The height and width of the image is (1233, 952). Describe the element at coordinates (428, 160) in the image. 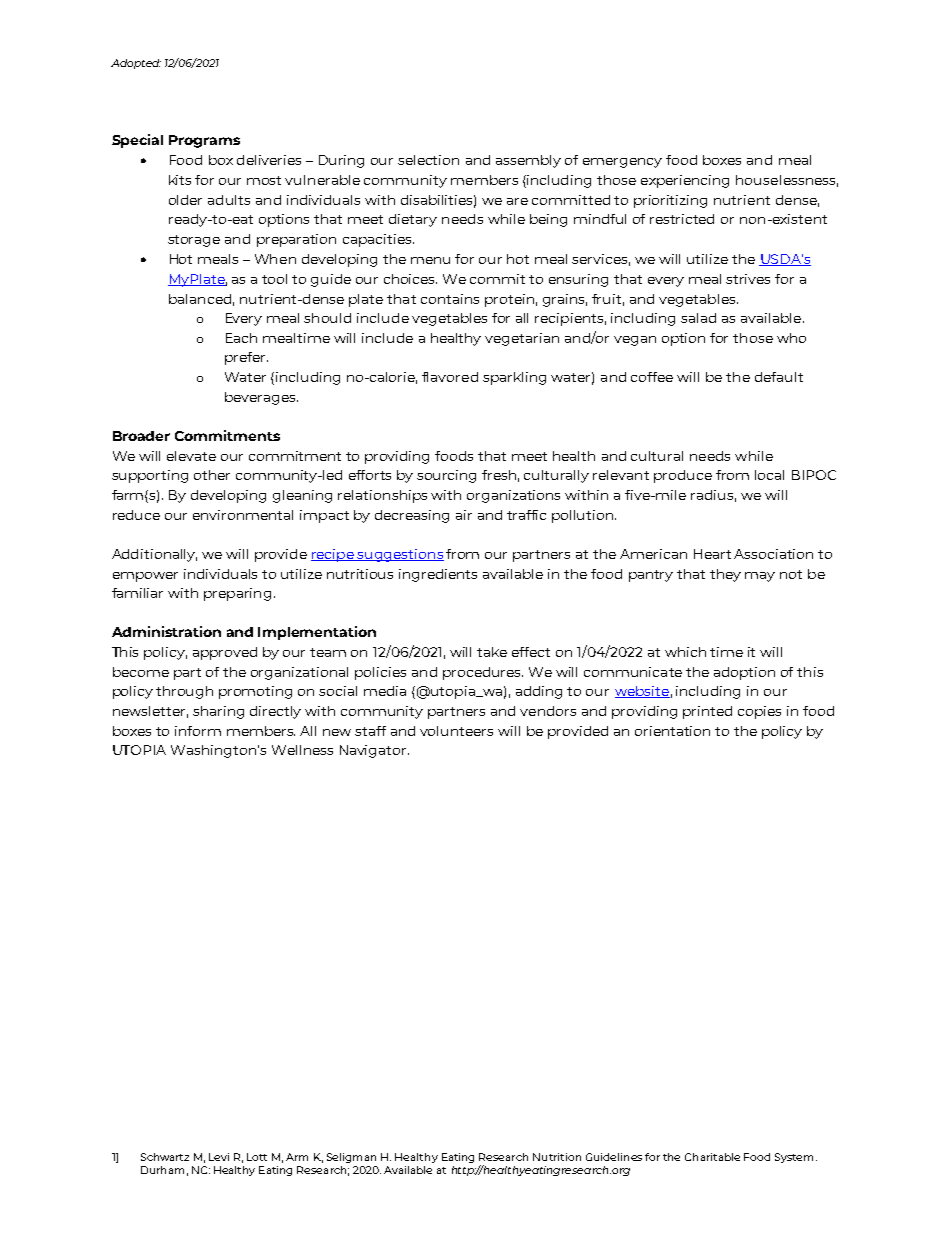

I see `selection` at that location.
